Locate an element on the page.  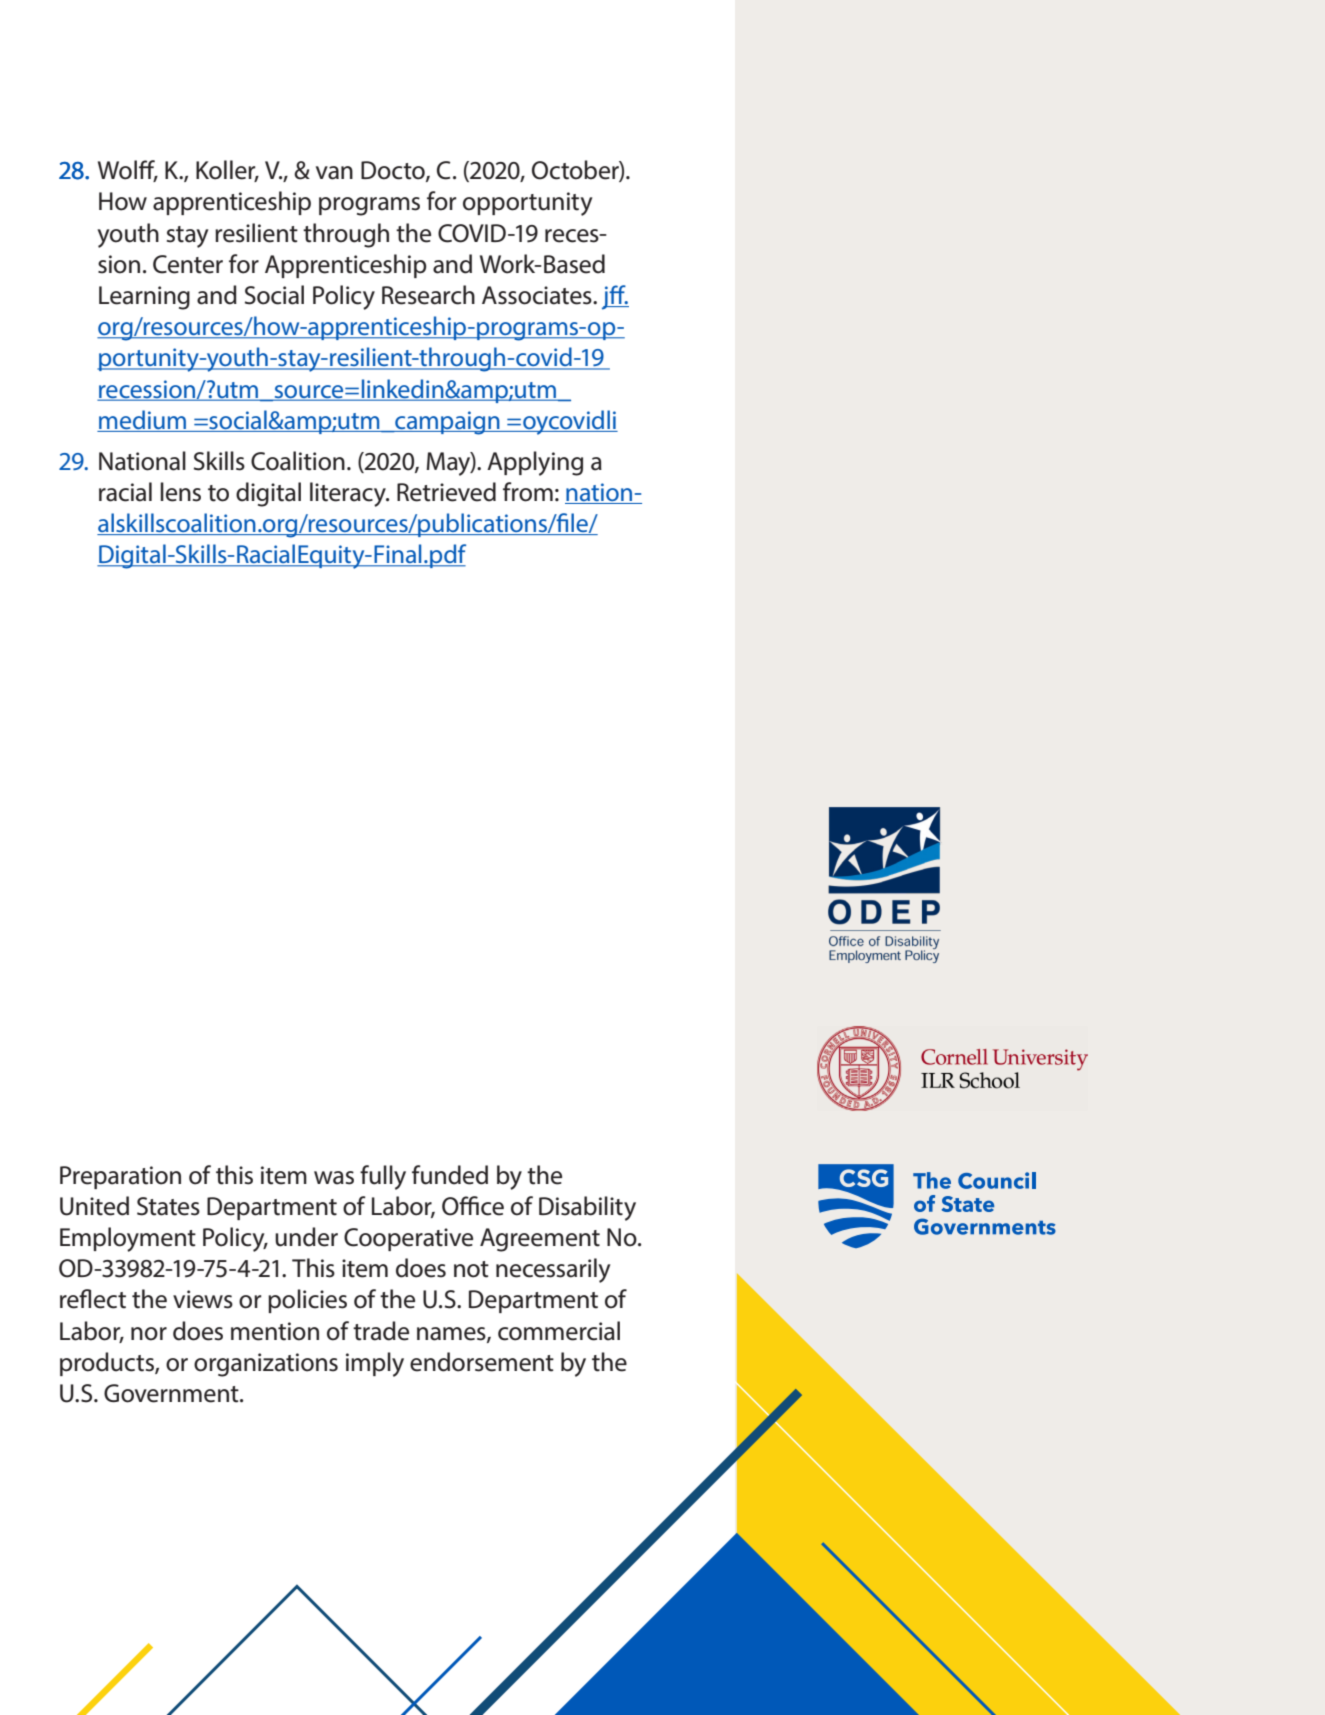
funded is located at coordinates (450, 1175).
